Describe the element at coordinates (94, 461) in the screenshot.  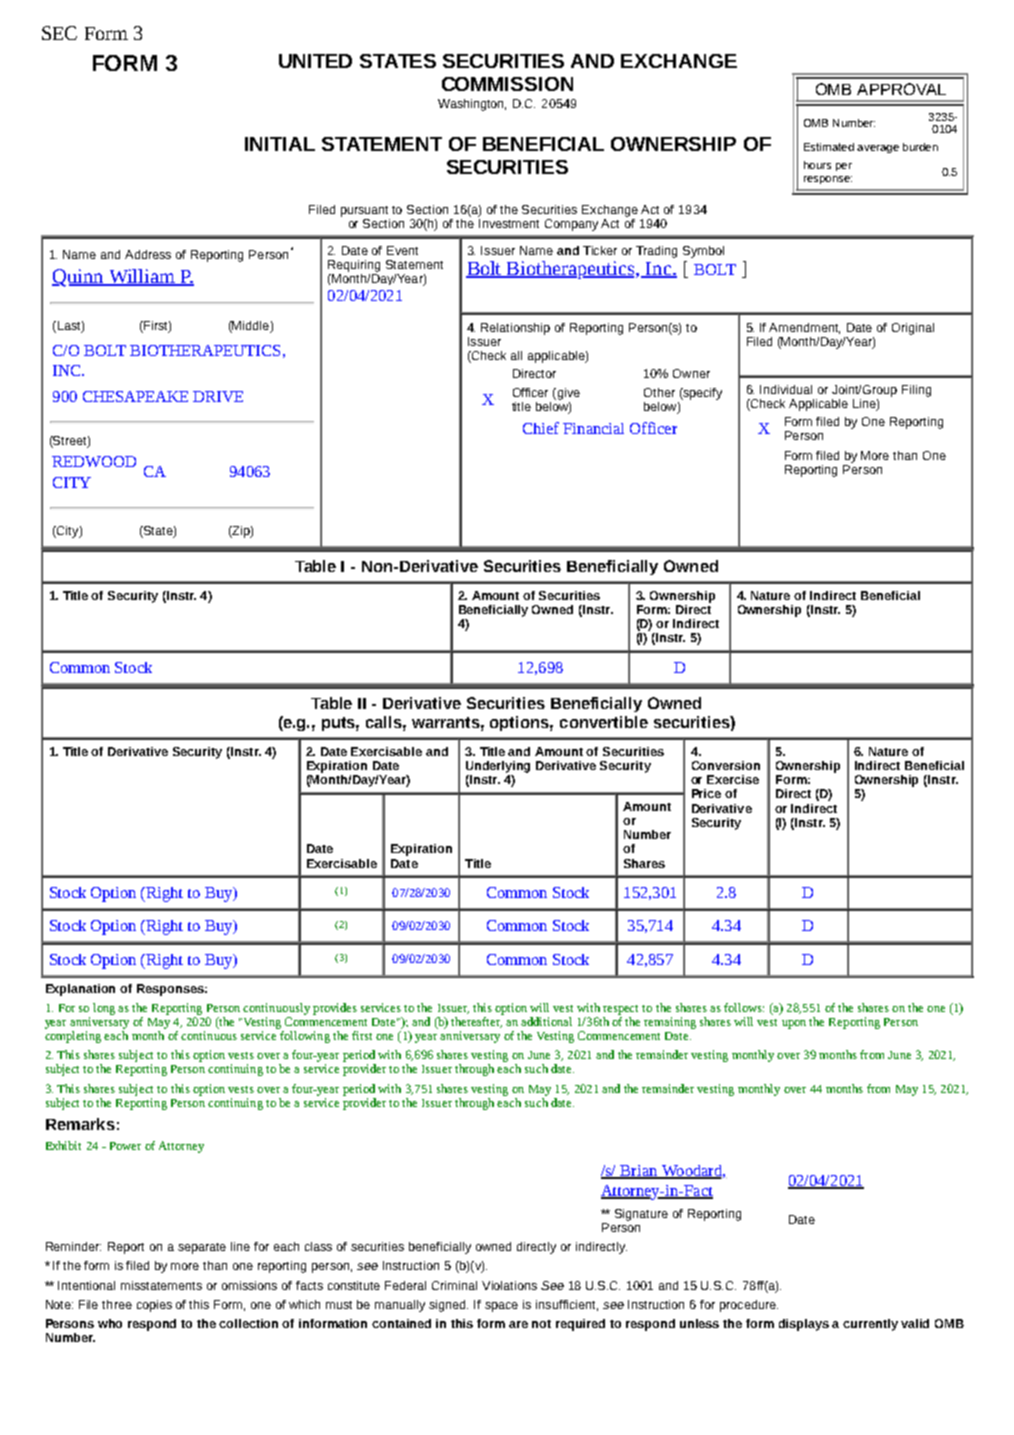
I see `REDWOOD` at that location.
